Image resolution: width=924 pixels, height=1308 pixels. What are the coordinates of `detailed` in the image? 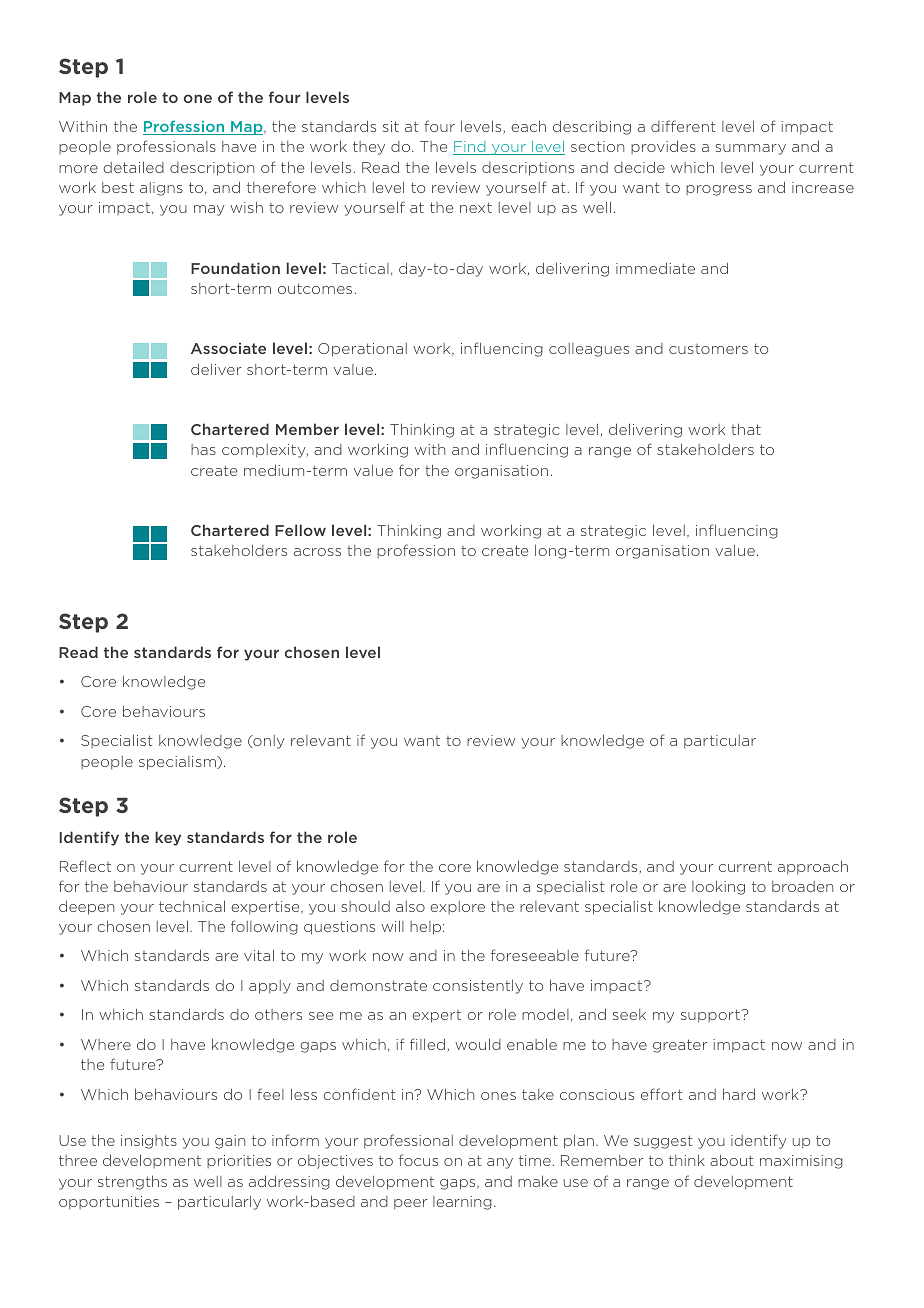 It's located at (134, 167).
